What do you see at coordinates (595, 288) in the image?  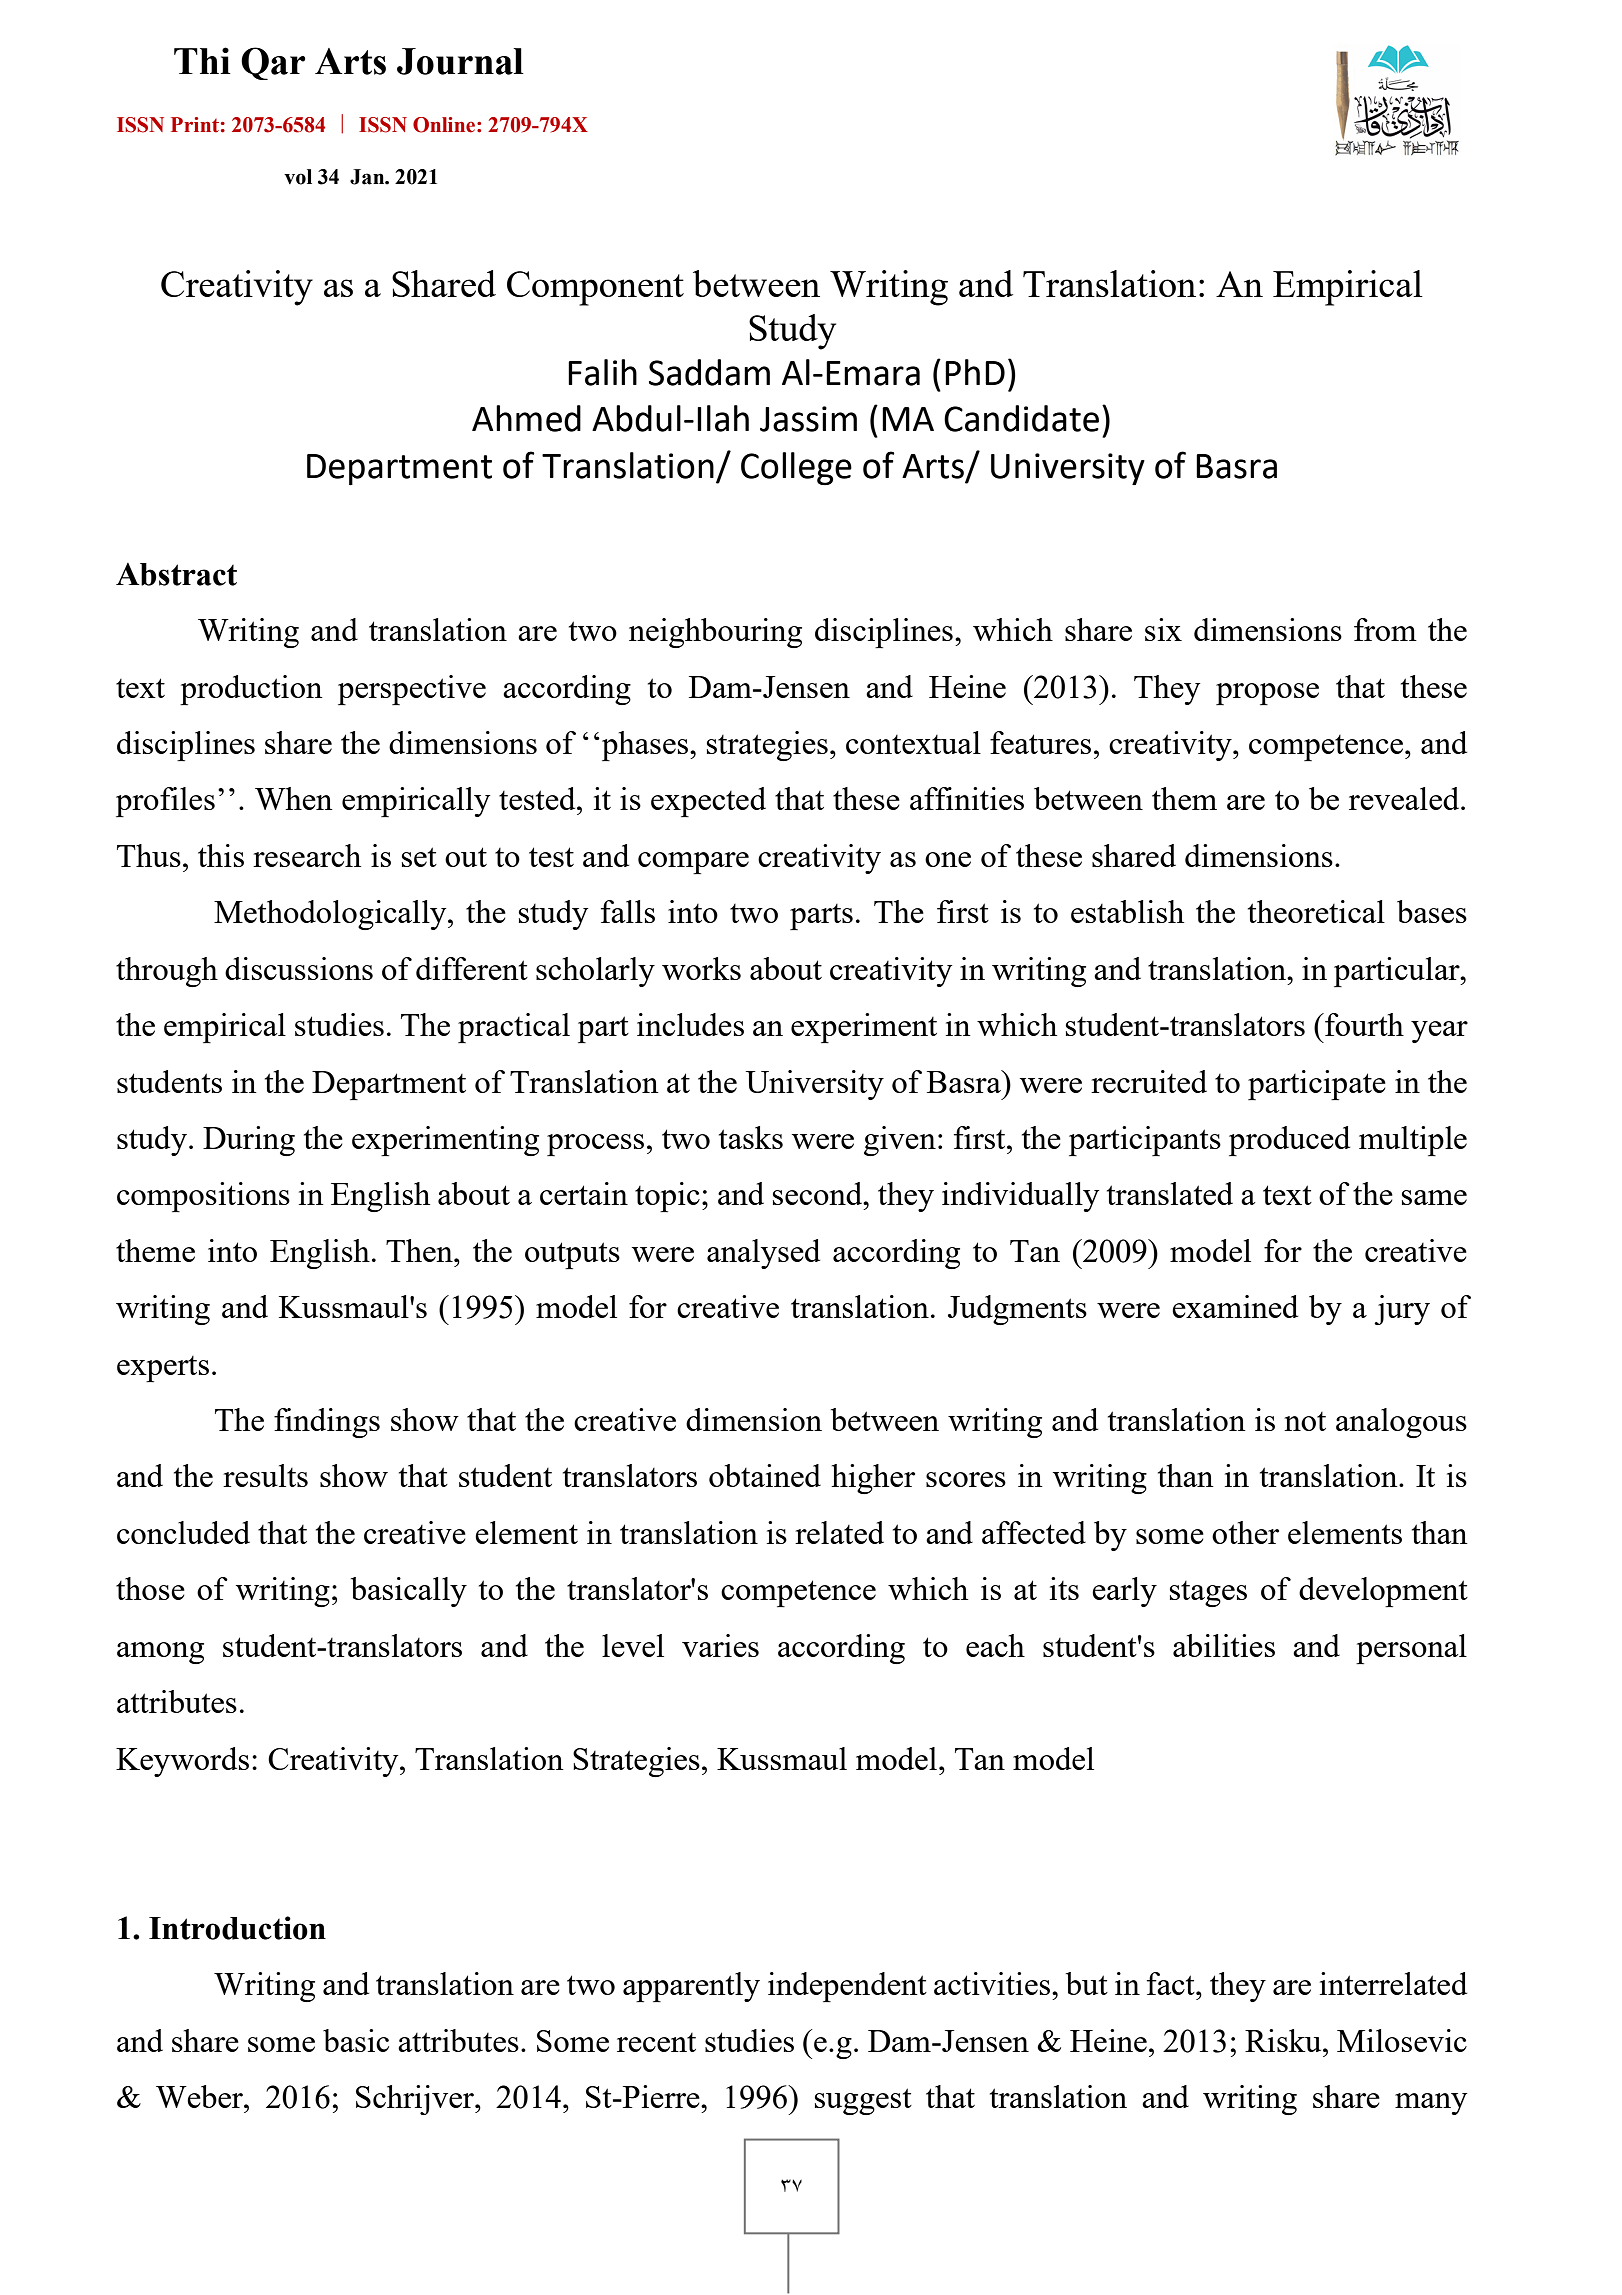 I see `Component` at bounding box center [595, 288].
